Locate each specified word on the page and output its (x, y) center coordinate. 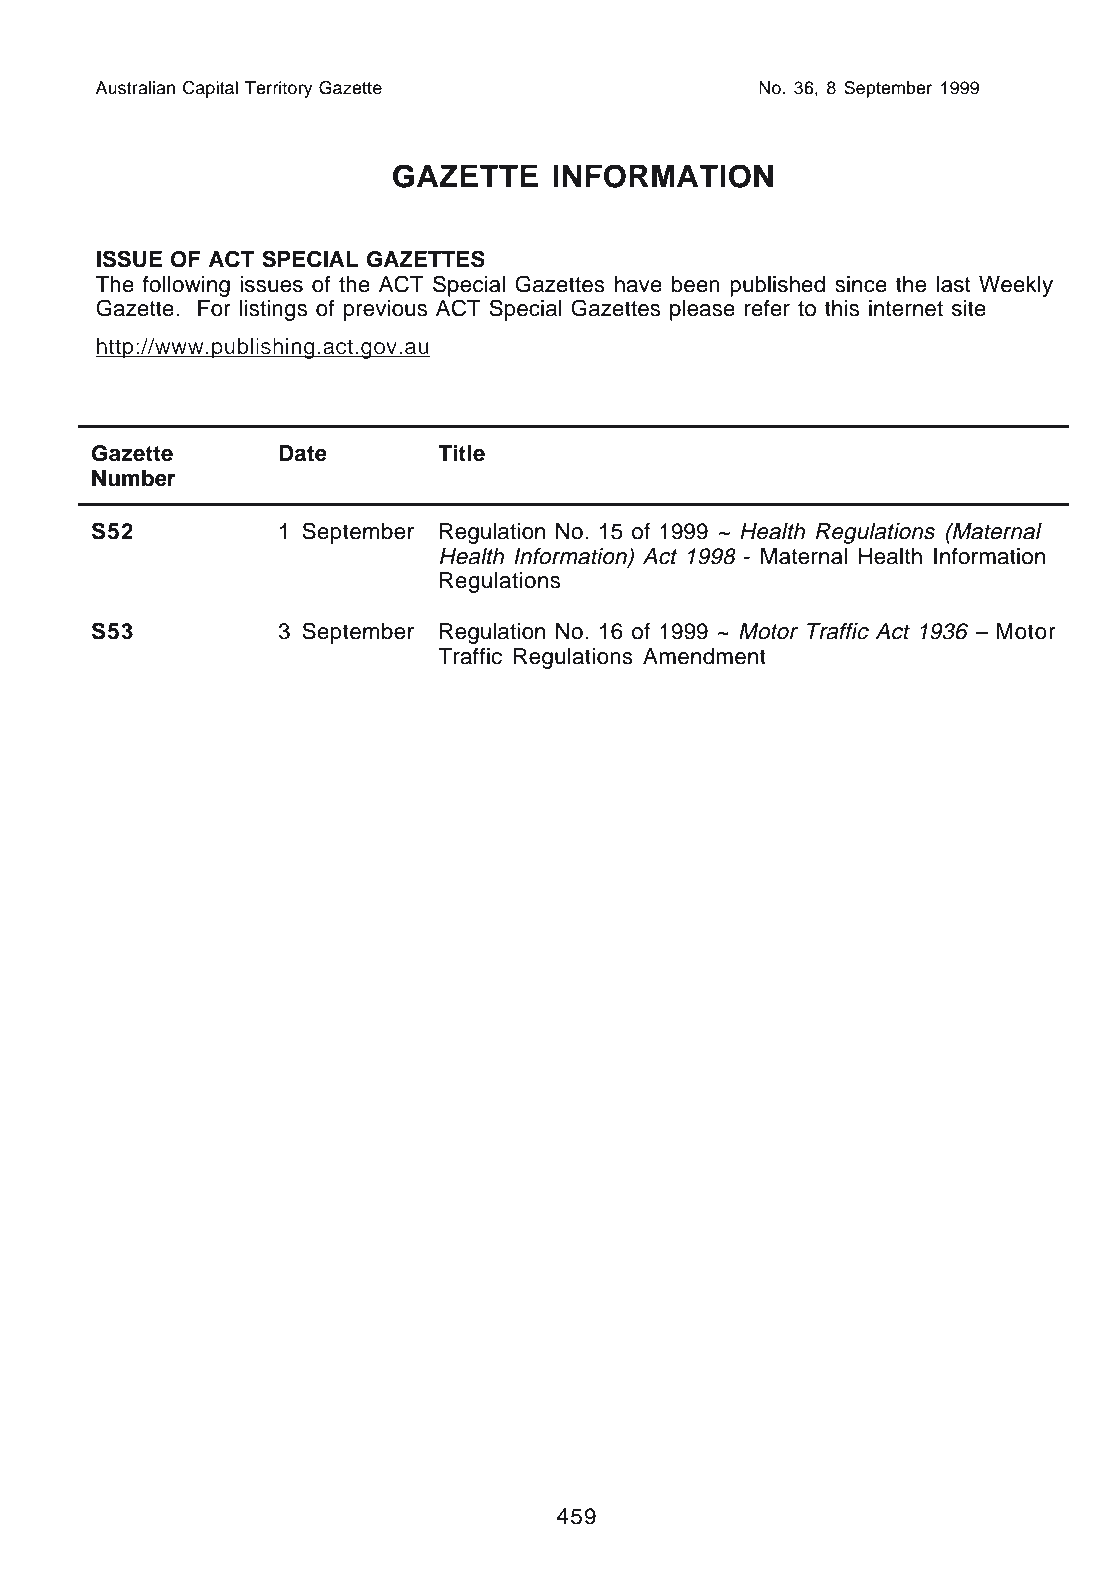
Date (303, 453)
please (702, 310)
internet (906, 308)
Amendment (704, 656)
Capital (210, 89)
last (953, 284)
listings (273, 310)
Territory (279, 89)
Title (461, 453)
